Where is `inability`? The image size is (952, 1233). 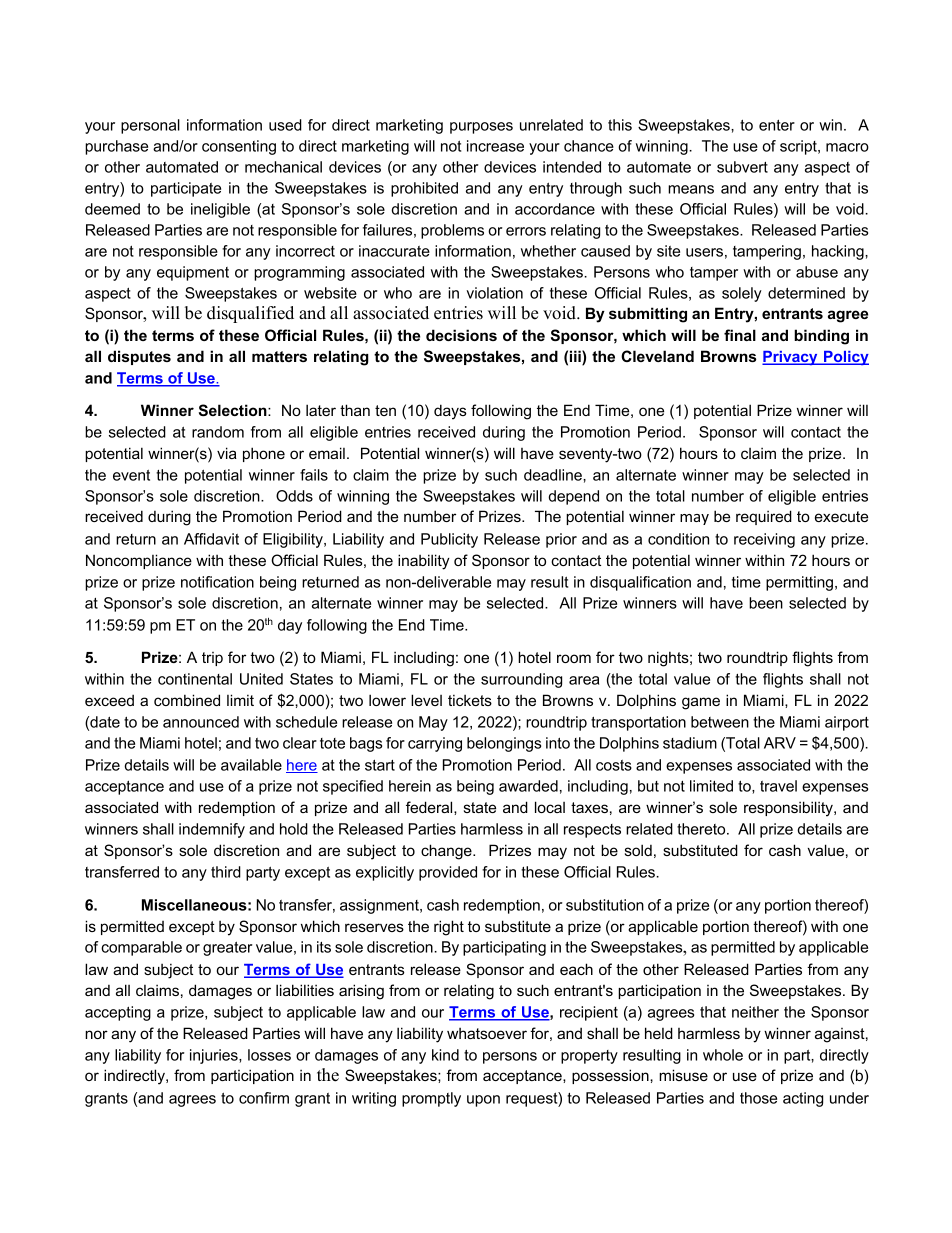
inability is located at coordinates (424, 562).
